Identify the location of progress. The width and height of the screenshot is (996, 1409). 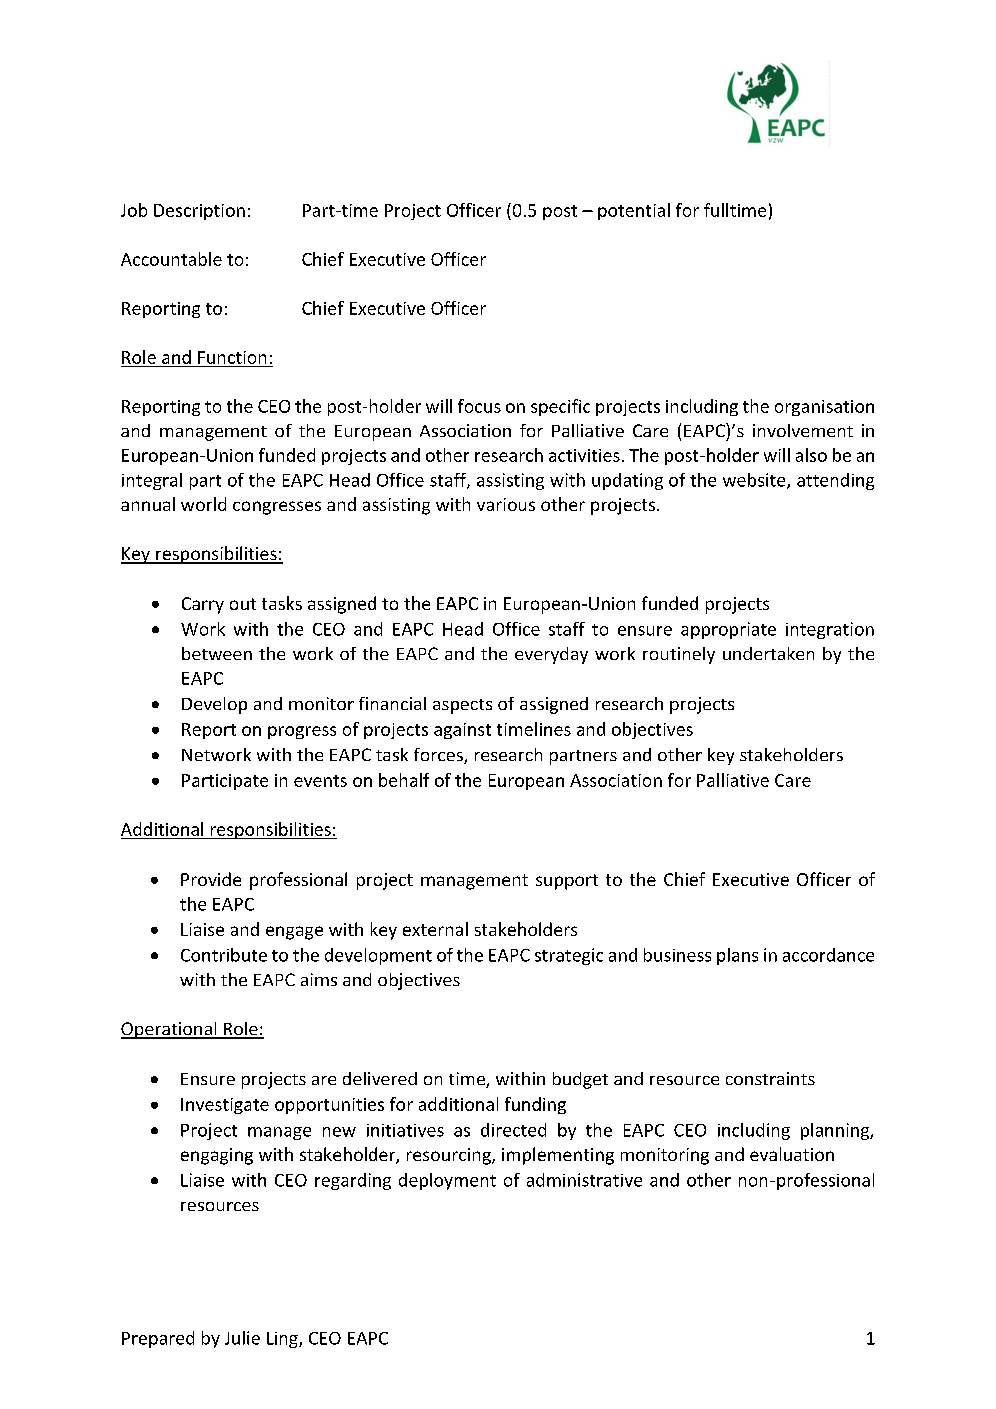
(302, 732).
